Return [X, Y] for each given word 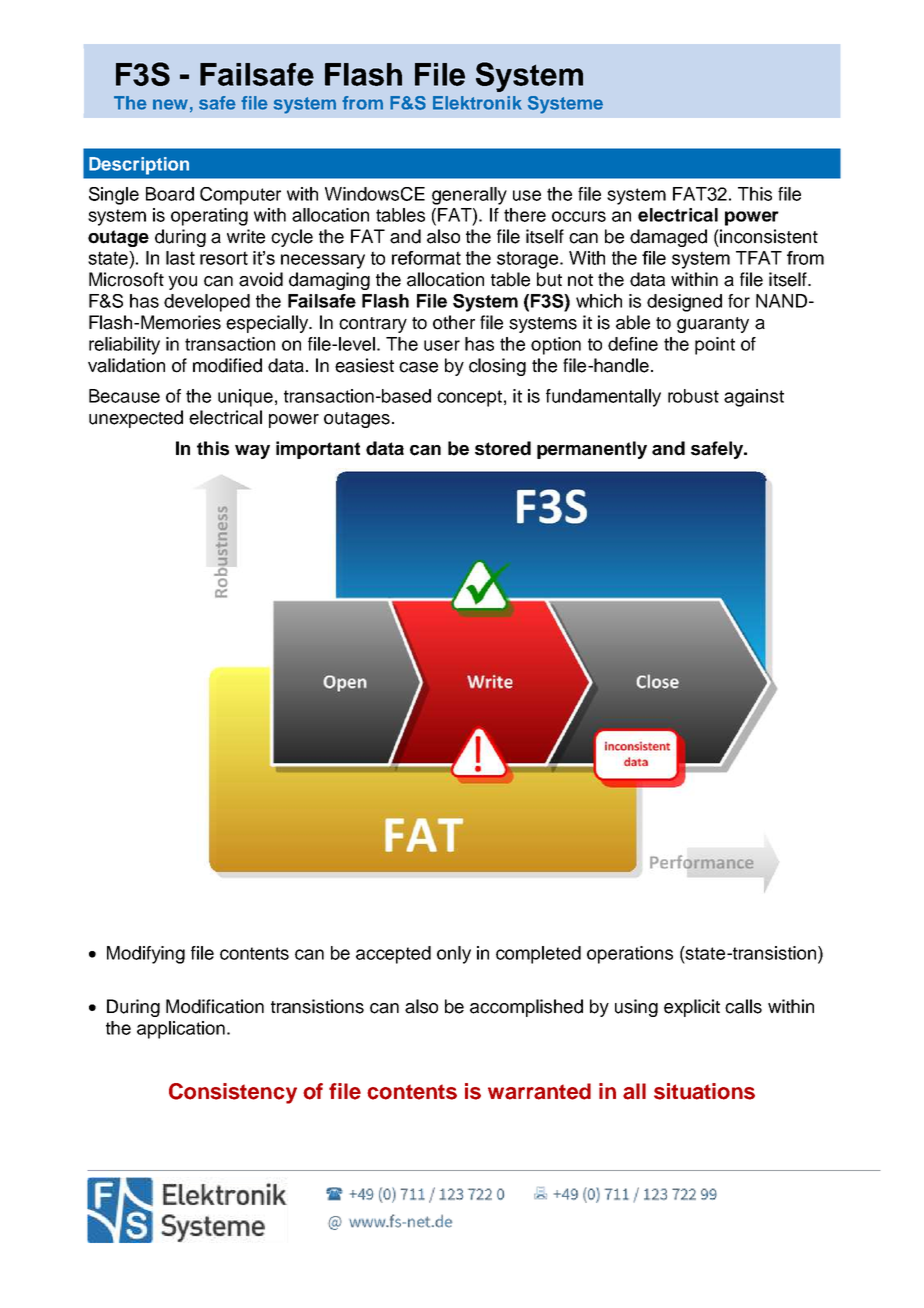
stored [503, 448]
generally [469, 196]
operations [630, 955]
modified [227, 365]
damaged [668, 238]
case [418, 367]
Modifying [146, 955]
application [181, 1030]
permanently [592, 450]
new [170, 104]
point [715, 346]
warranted [539, 1091]
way [252, 452]
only [454, 955]
